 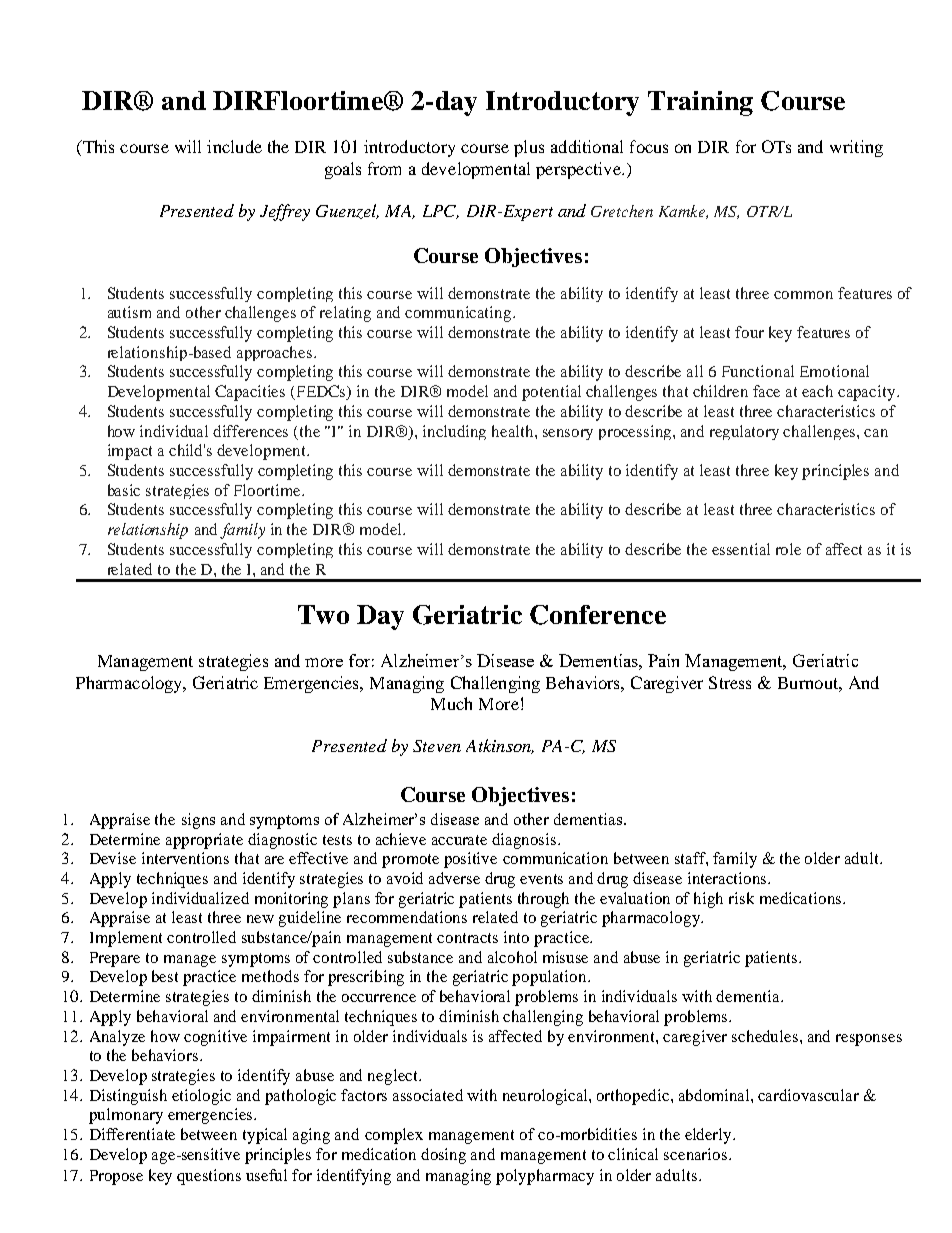 I want to click on interventions, so click(x=185, y=858).
